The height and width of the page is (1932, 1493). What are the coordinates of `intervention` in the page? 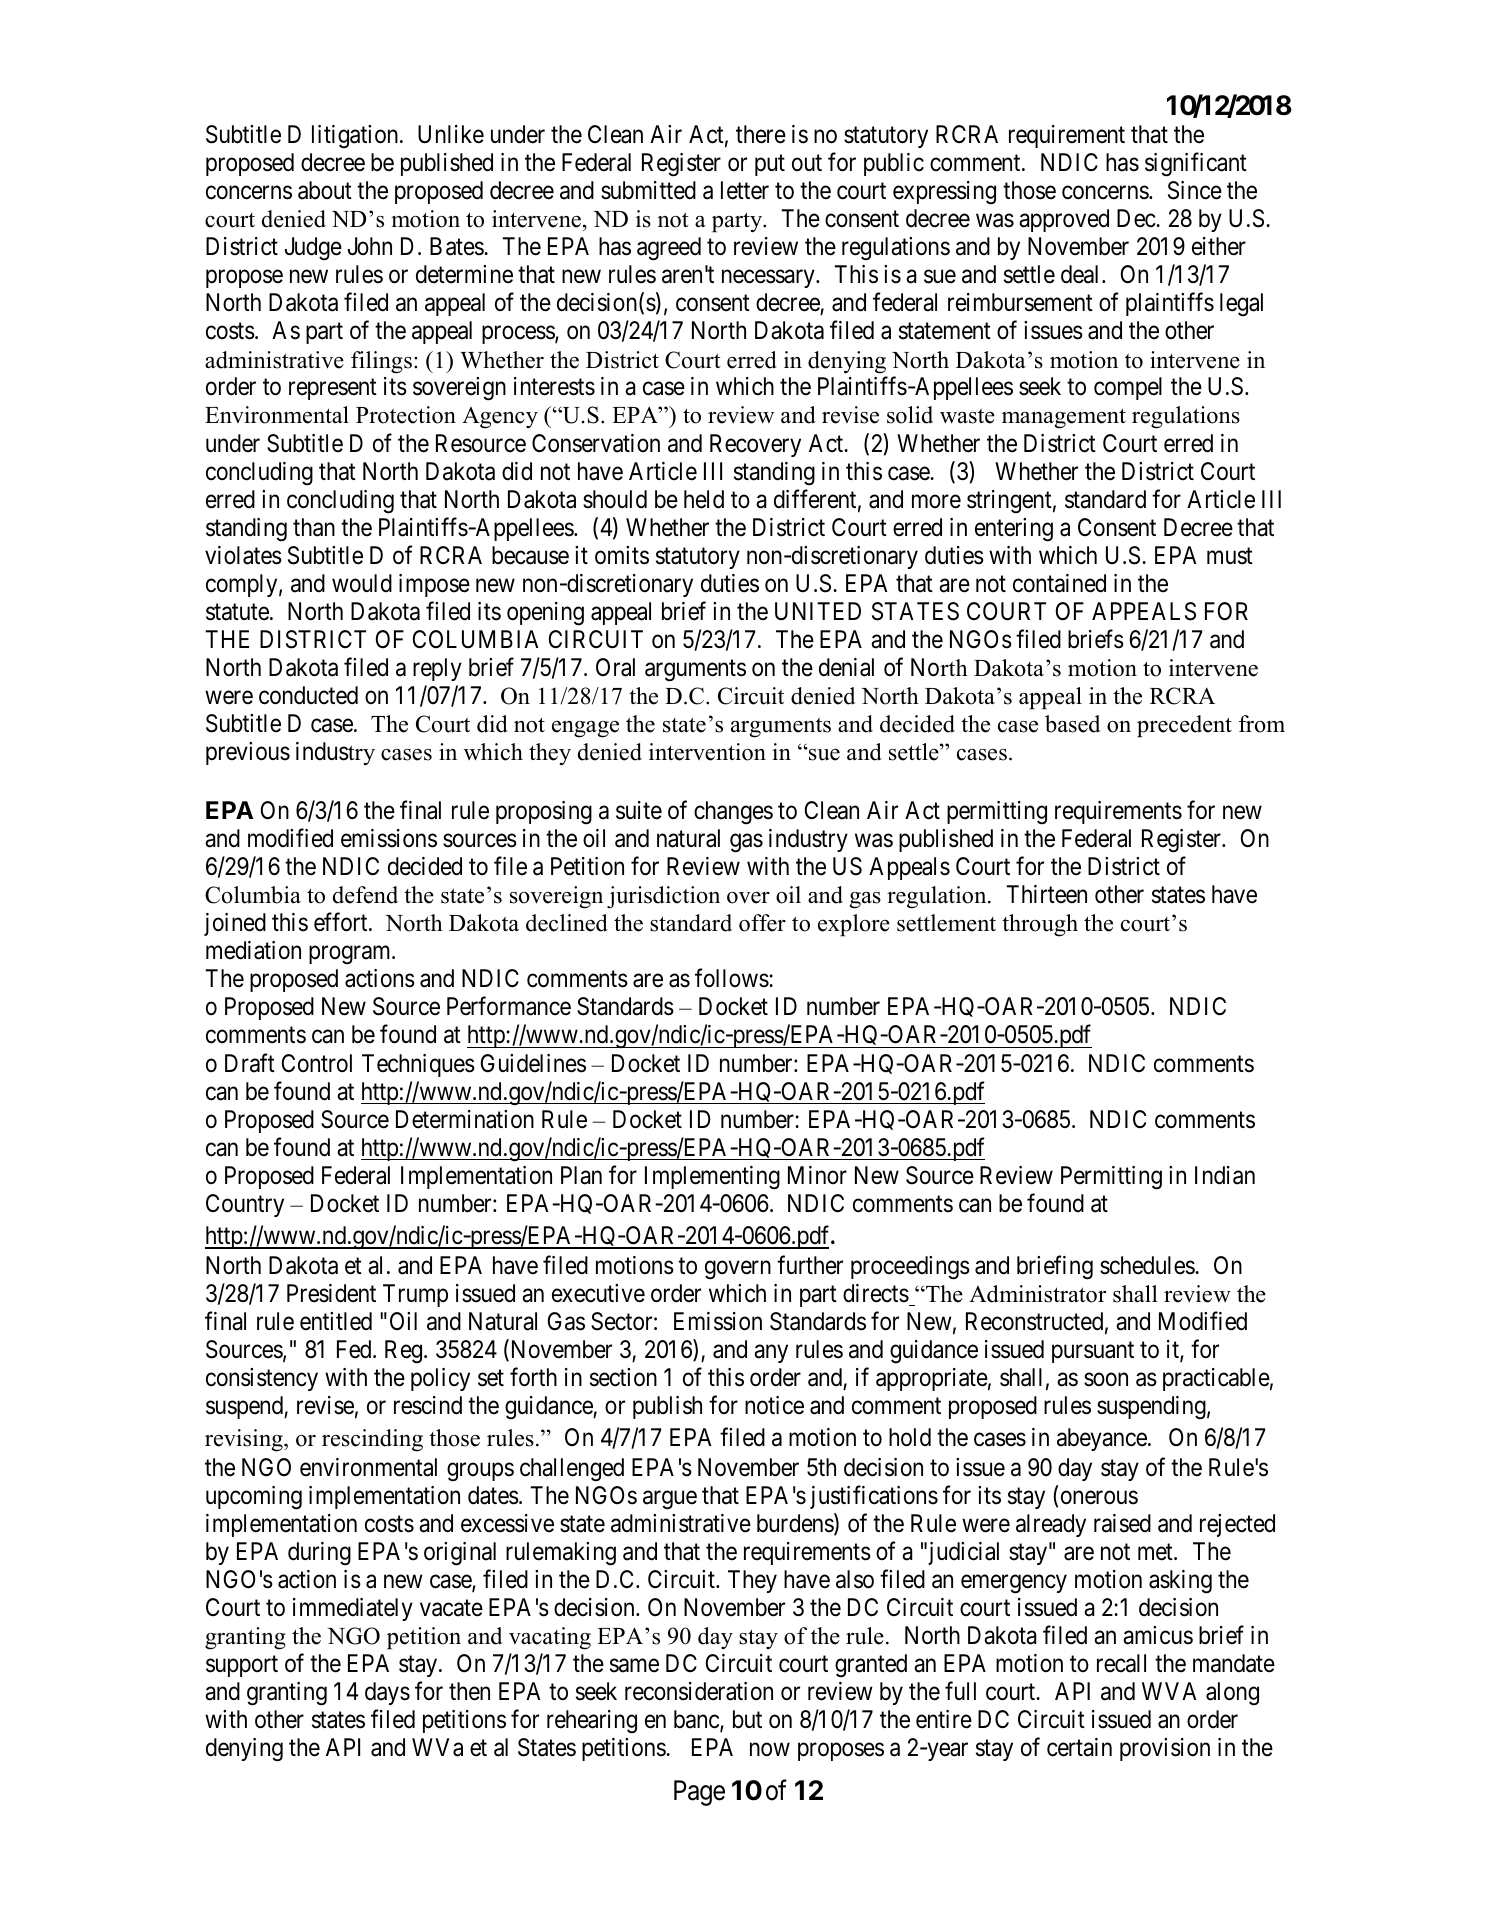 It's located at (707, 752).
